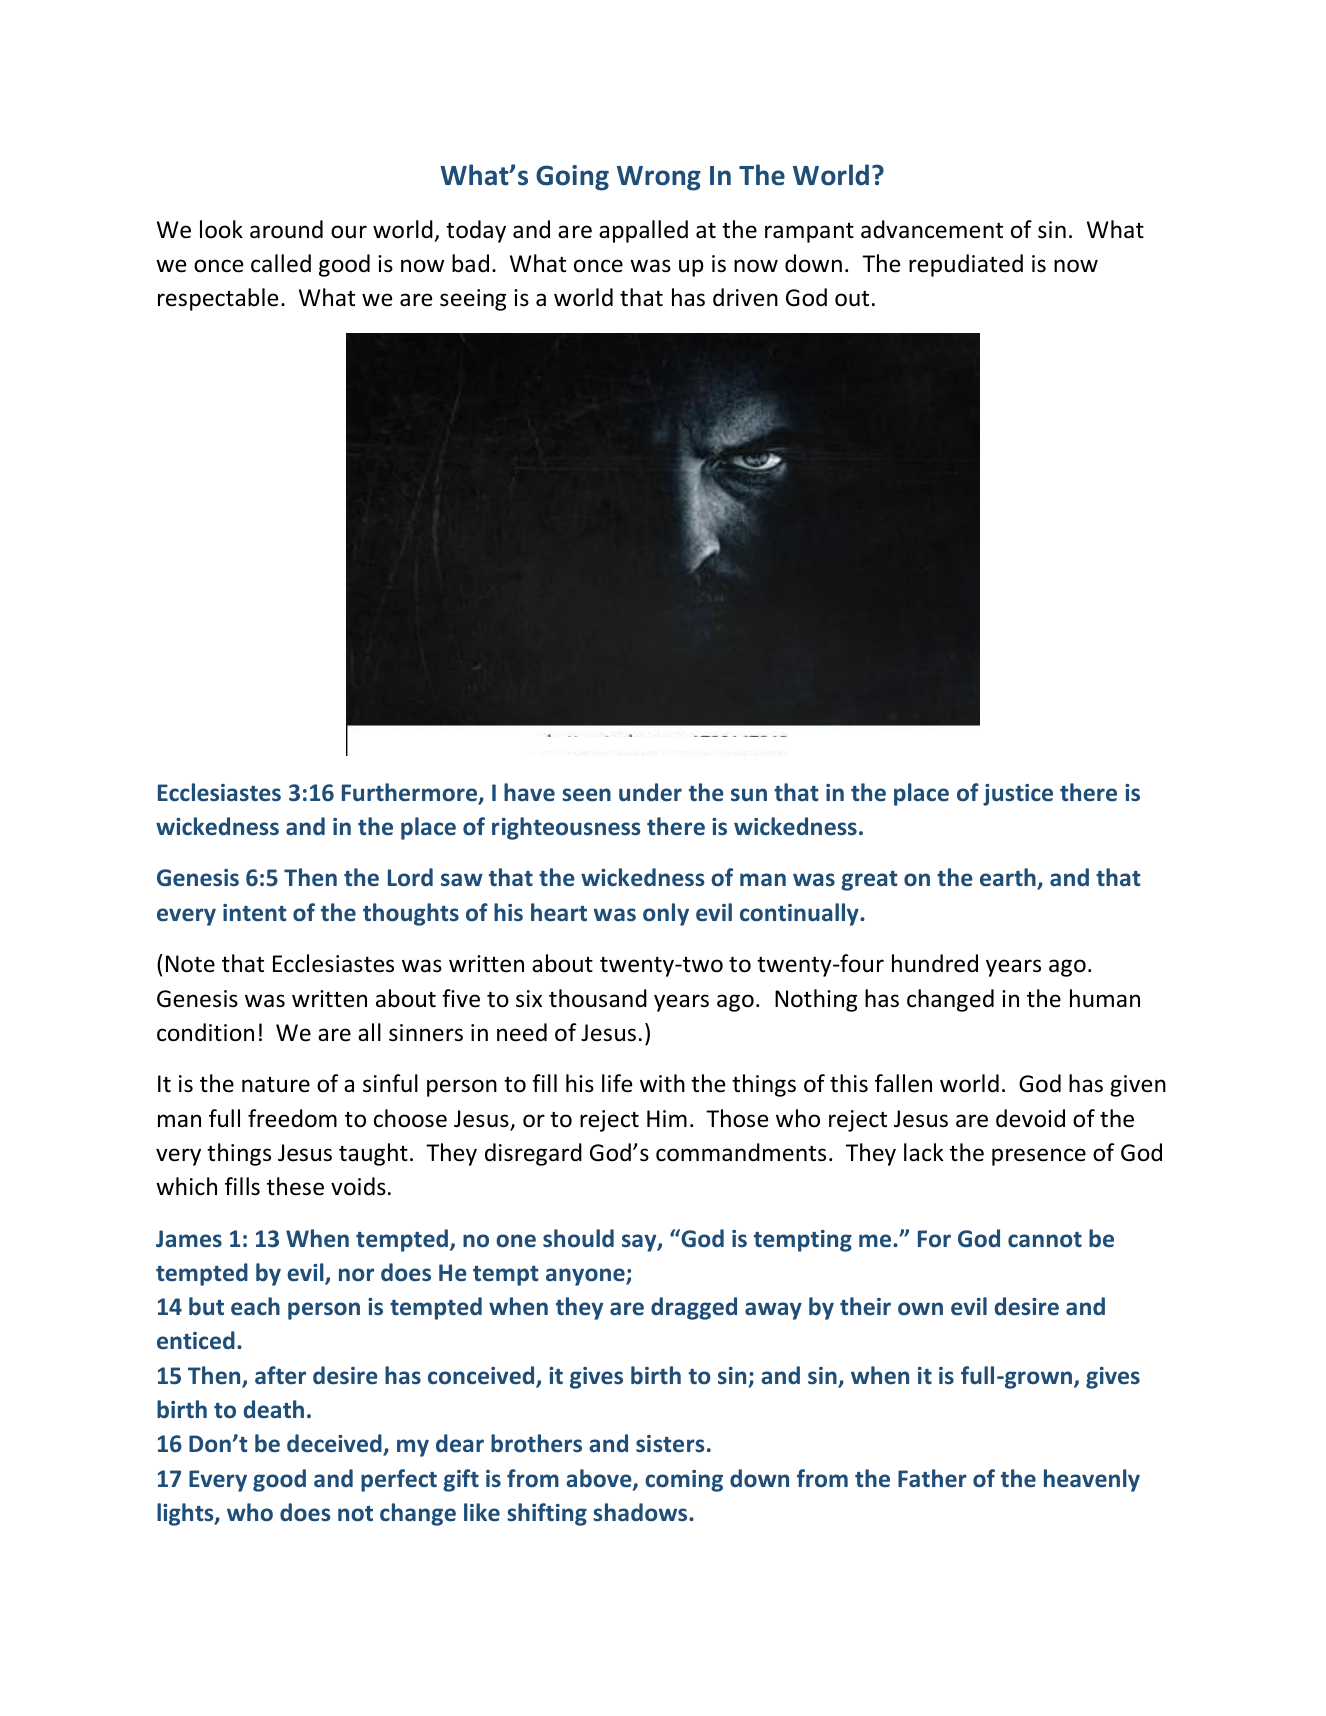 The width and height of the screenshot is (1326, 1716). Describe the element at coordinates (286, 229) in the screenshot. I see `around` at that location.
